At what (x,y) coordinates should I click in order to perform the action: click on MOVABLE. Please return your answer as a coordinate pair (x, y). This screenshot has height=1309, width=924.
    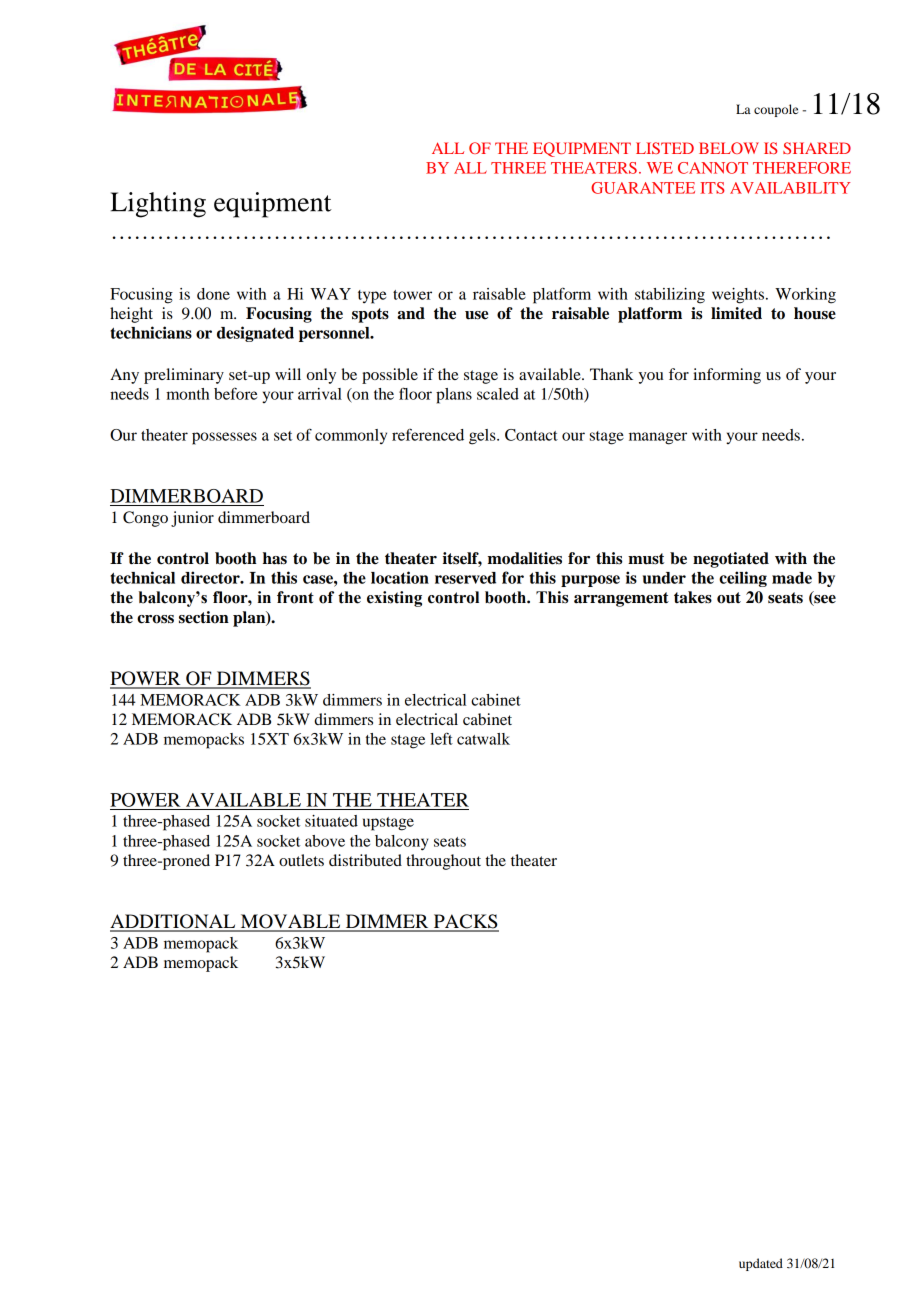
    Looking at the image, I should click on (290, 922).
